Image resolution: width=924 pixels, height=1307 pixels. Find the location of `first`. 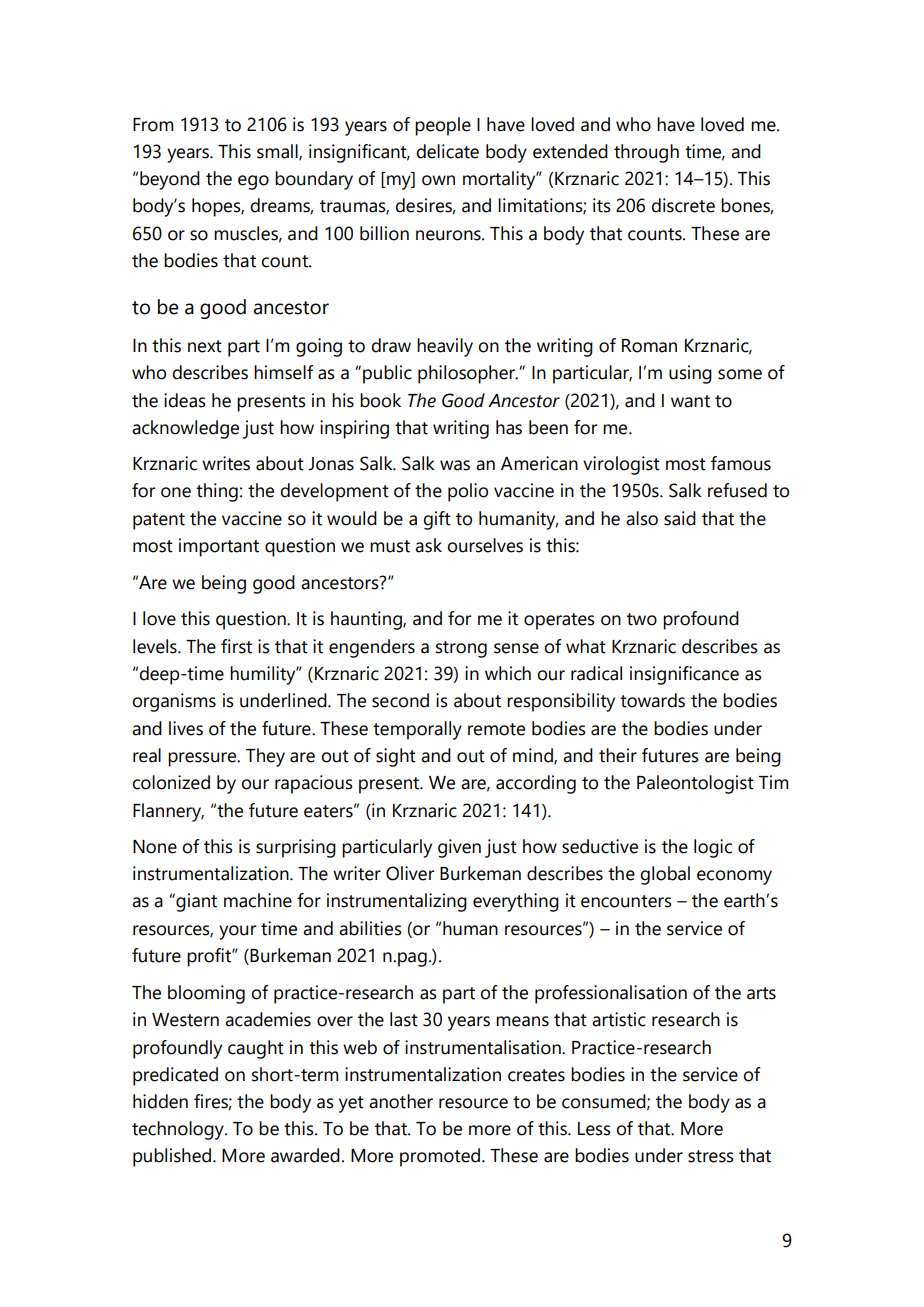

first is located at coordinates (236, 646).
